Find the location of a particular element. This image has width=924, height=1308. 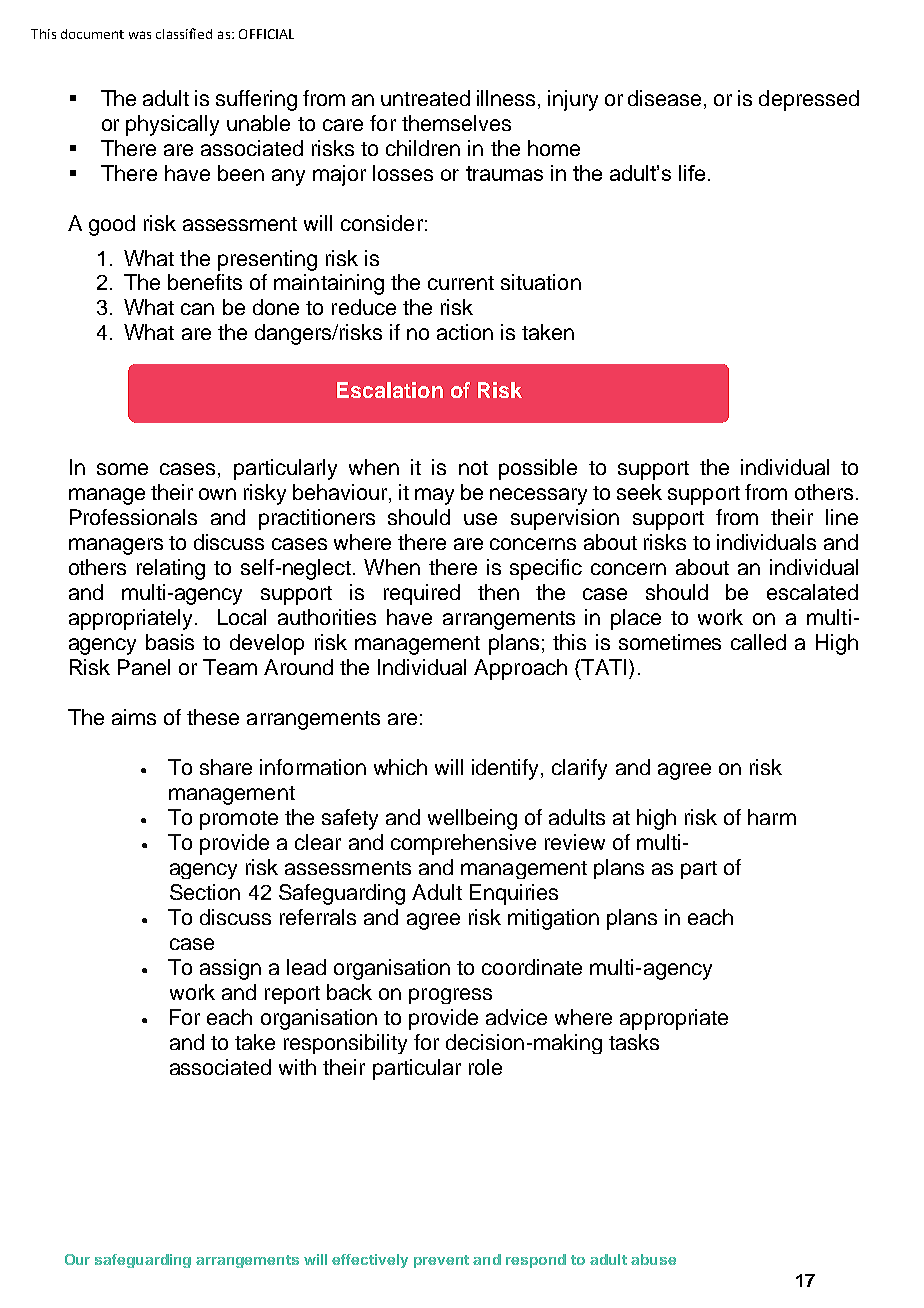

prevent is located at coordinates (441, 1261).
